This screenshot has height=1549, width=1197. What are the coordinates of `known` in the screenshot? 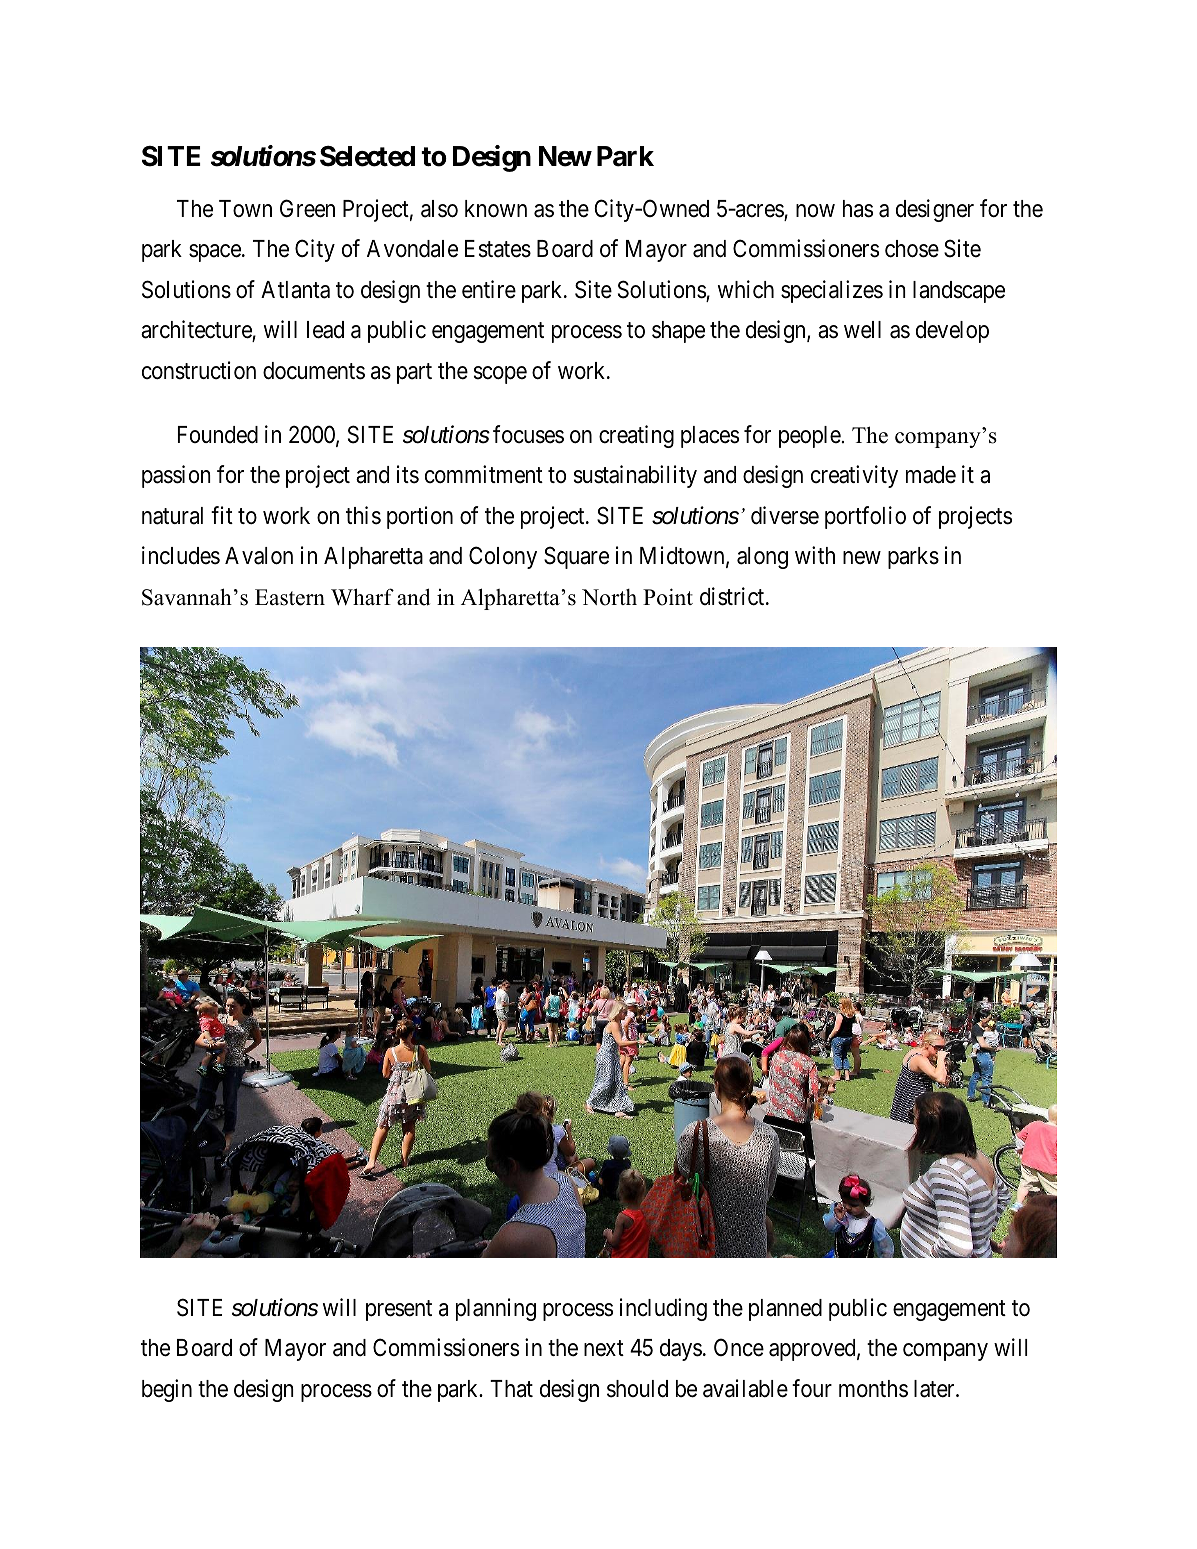 It's located at (496, 209).
